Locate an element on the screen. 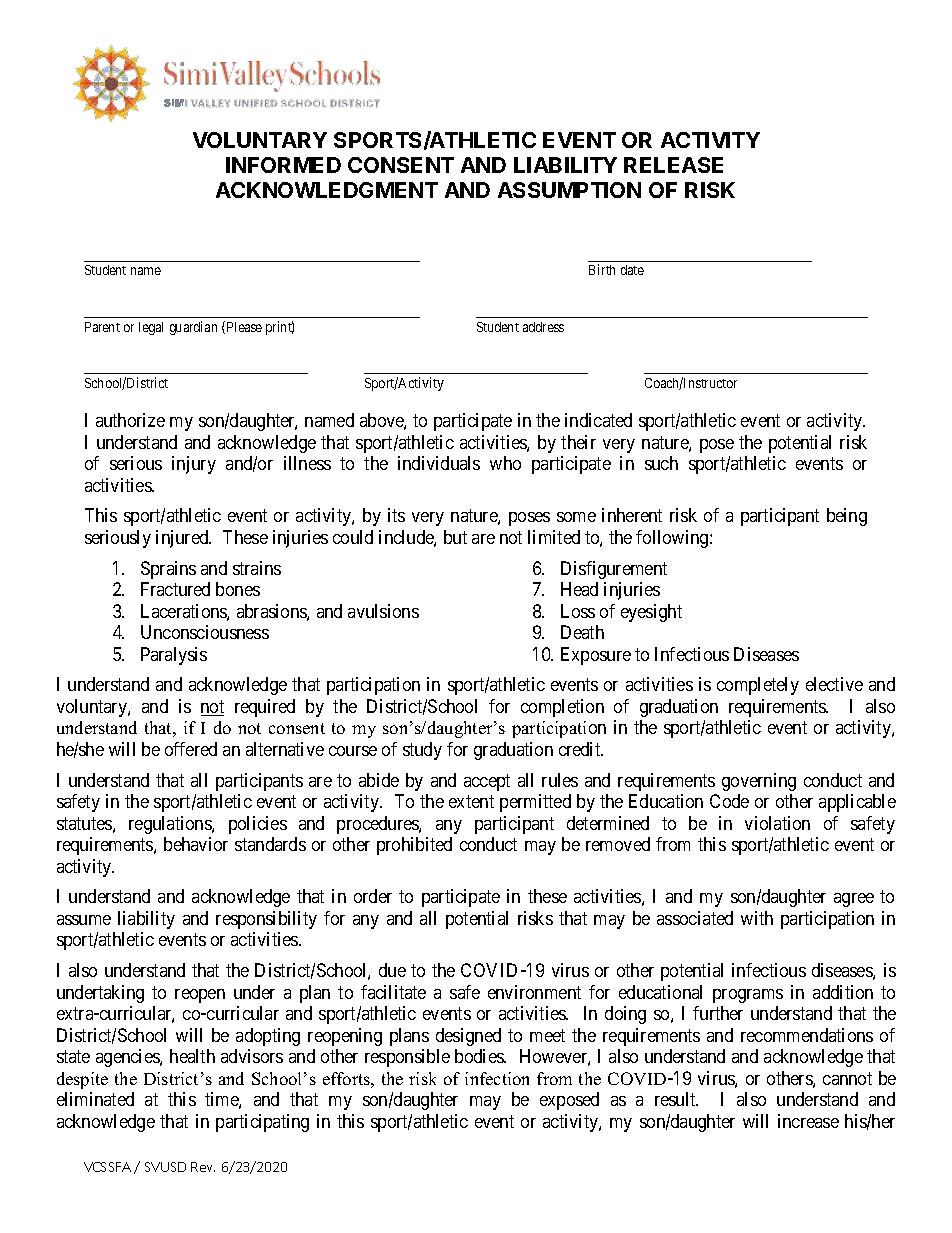 This screenshot has height=1233, width=952. extent is located at coordinates (471, 801).
